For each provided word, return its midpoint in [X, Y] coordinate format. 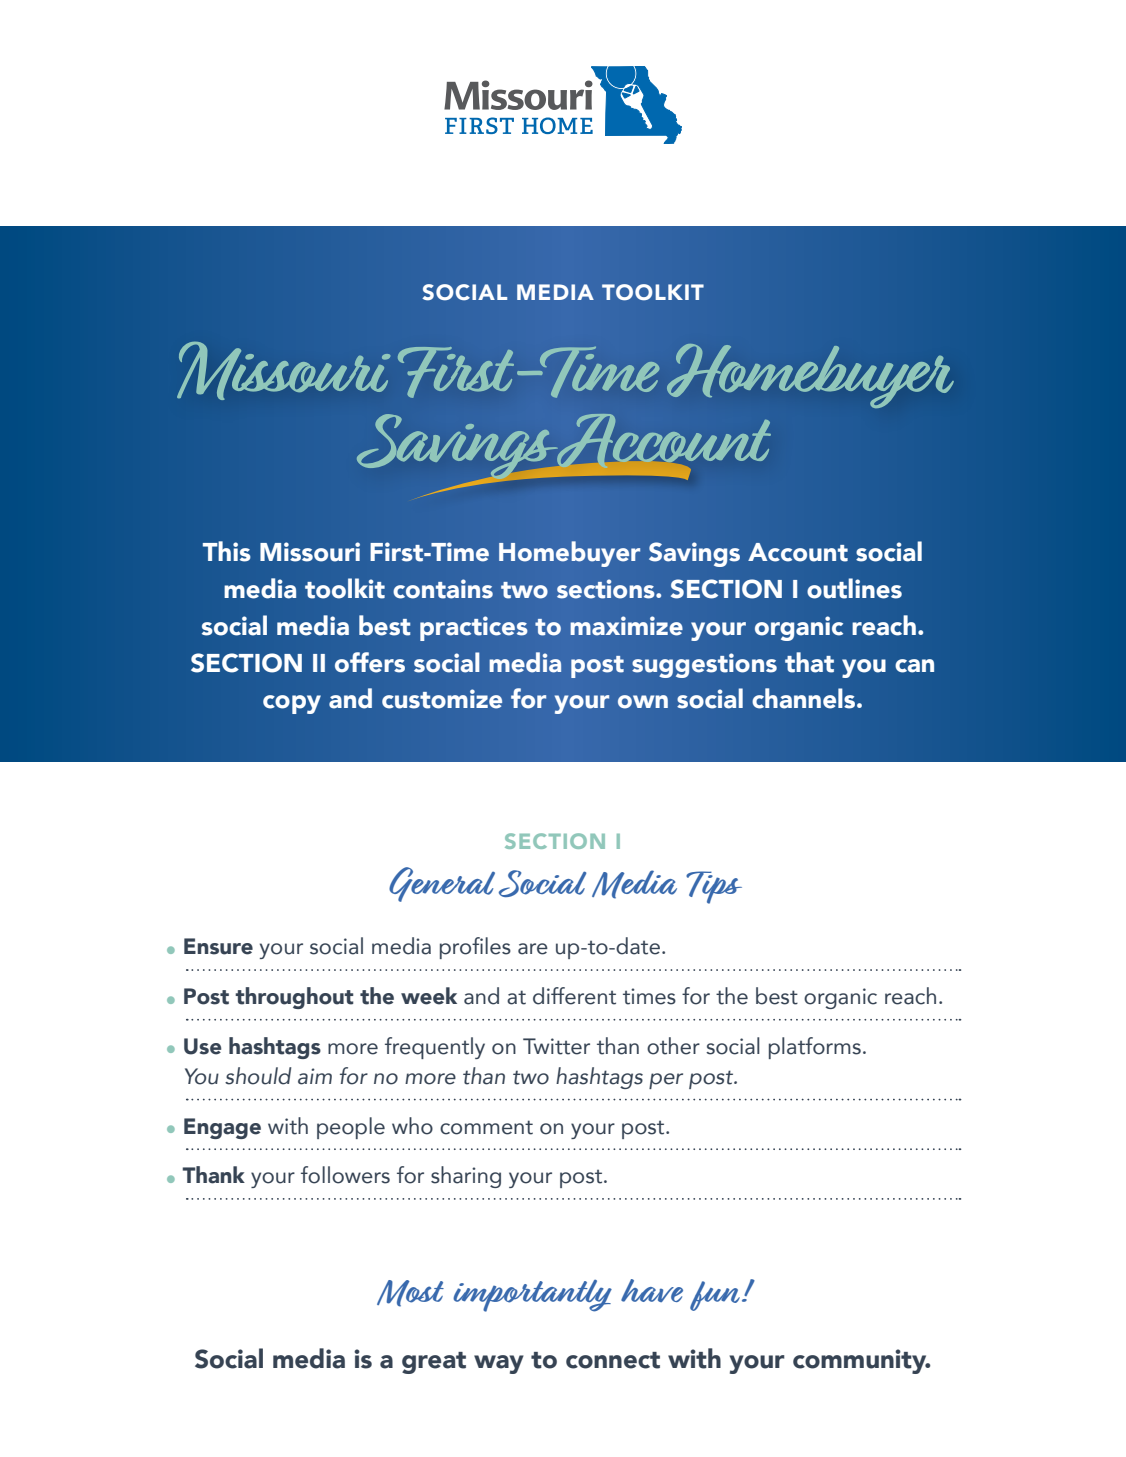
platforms [815, 1048]
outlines [854, 588]
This [227, 551]
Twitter [556, 1046]
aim [315, 1076]
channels [805, 698]
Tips [714, 887]
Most [410, 1293]
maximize [626, 626]
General [442, 884]
